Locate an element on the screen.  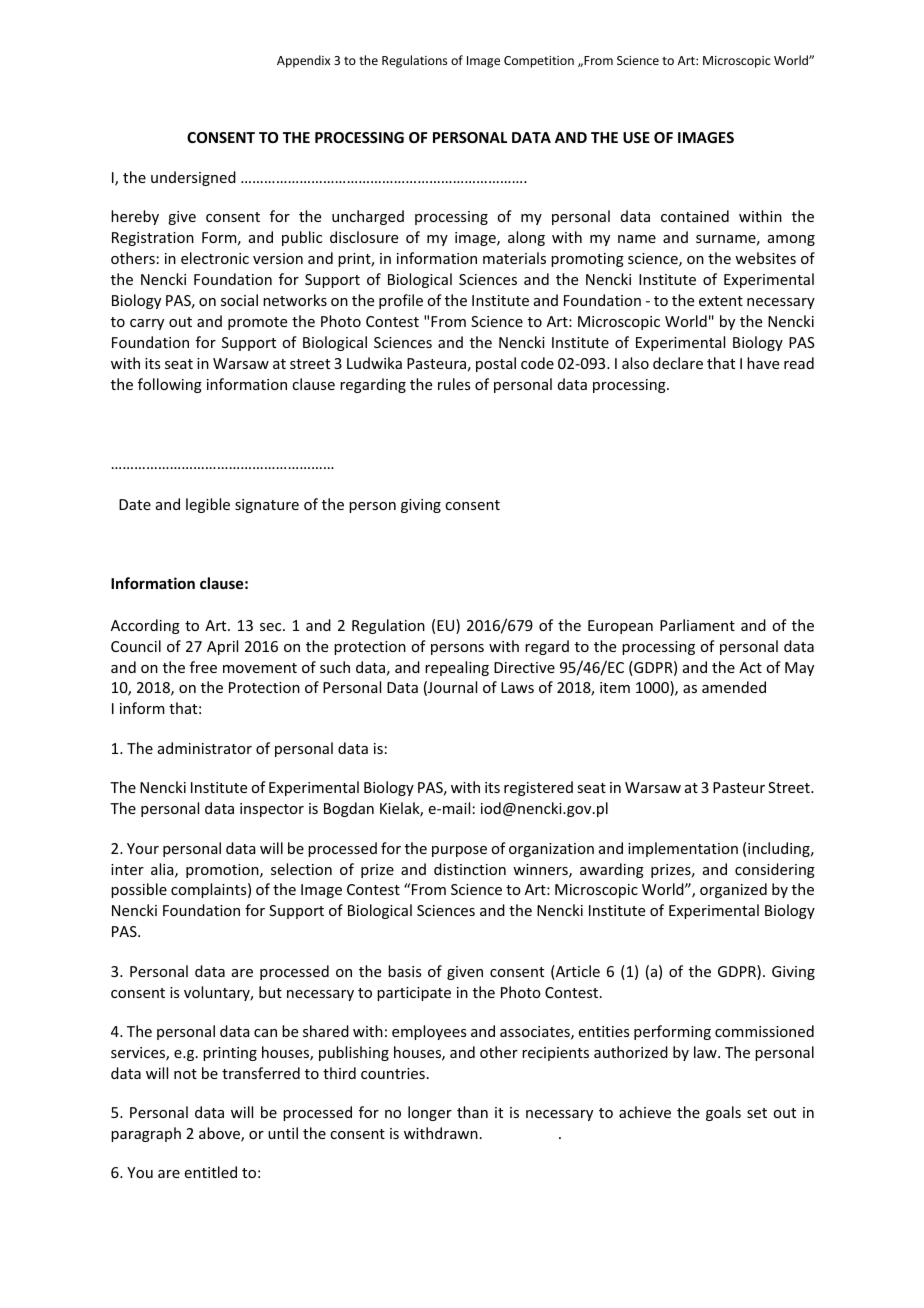
than is located at coordinates (472, 1112).
